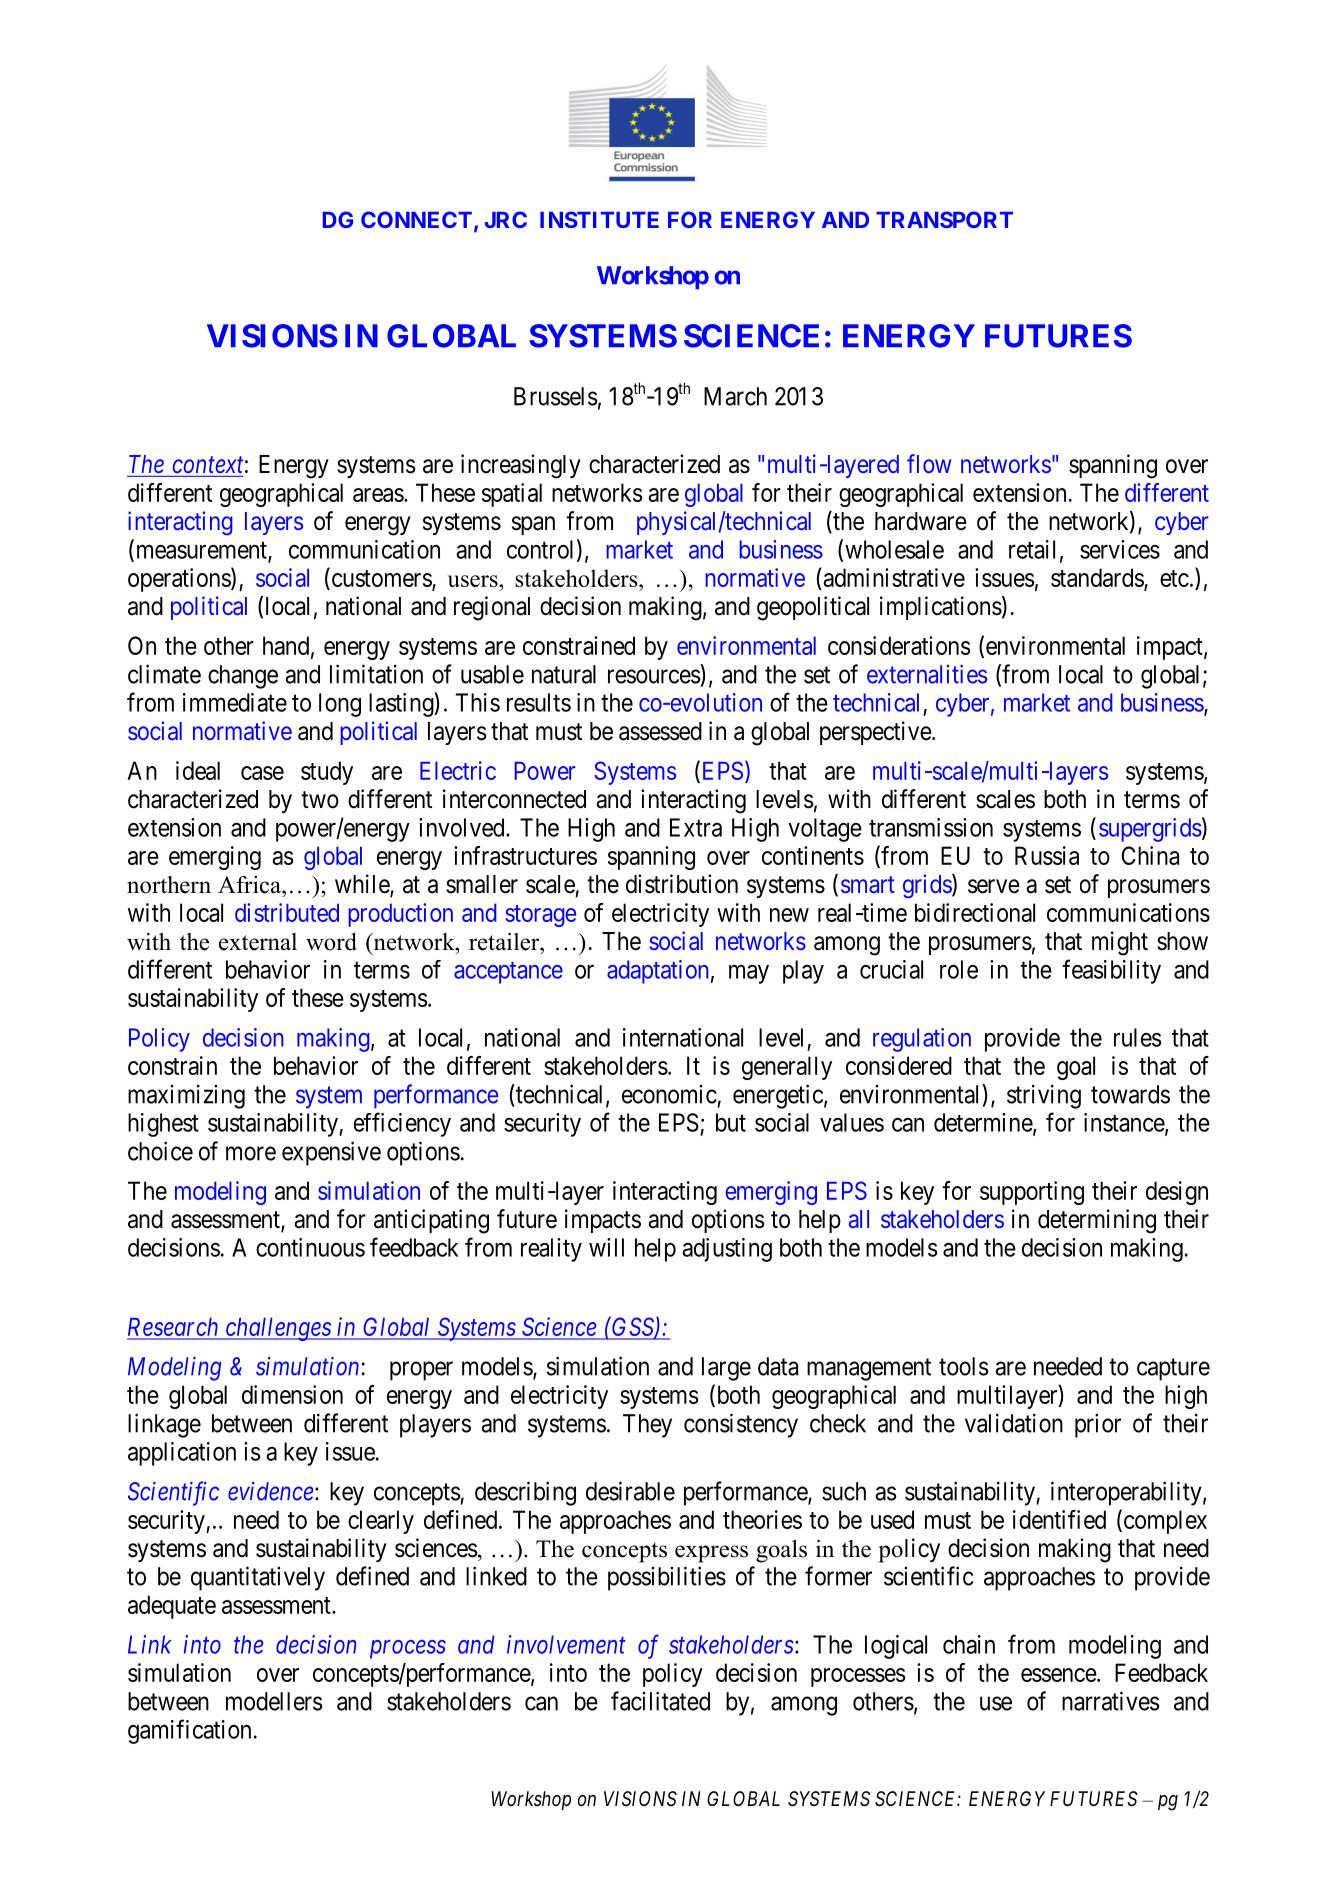 The height and width of the screenshot is (1890, 1336). I want to click on TRANSPORT, so click(944, 219).
